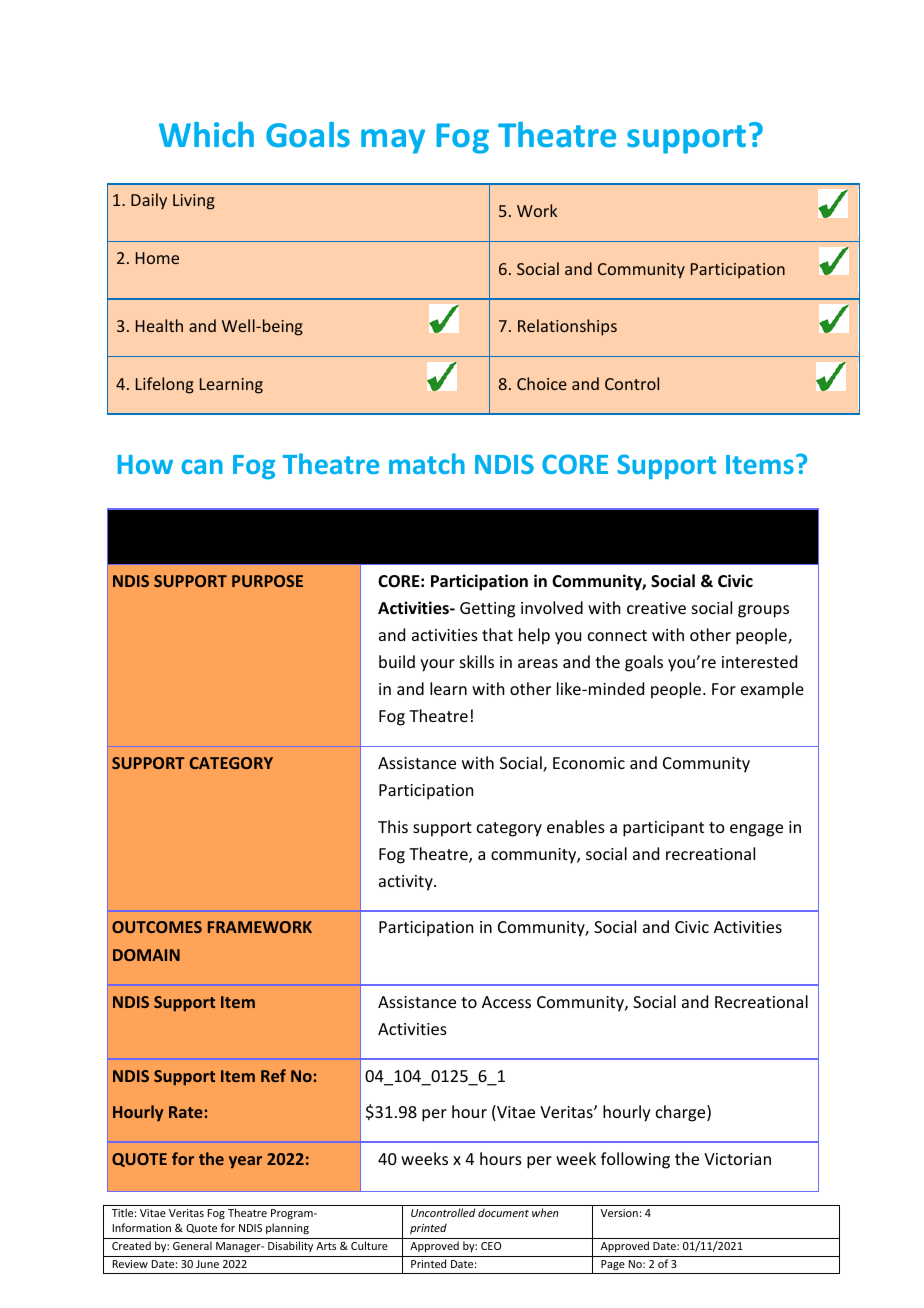 The image size is (924, 1308). I want to click on Which, so click(206, 134).
